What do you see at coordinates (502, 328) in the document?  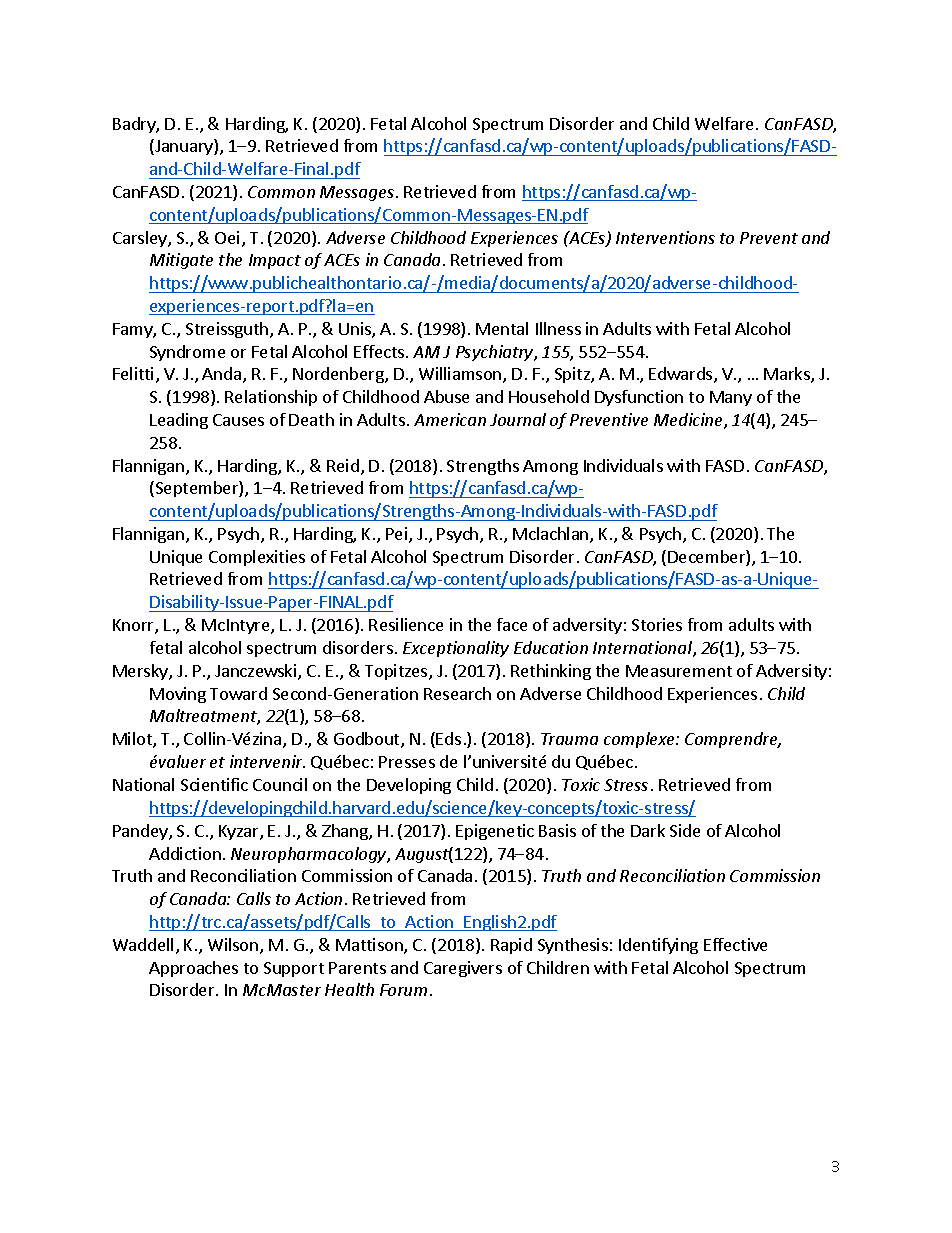 I see `Mental` at bounding box center [502, 328].
